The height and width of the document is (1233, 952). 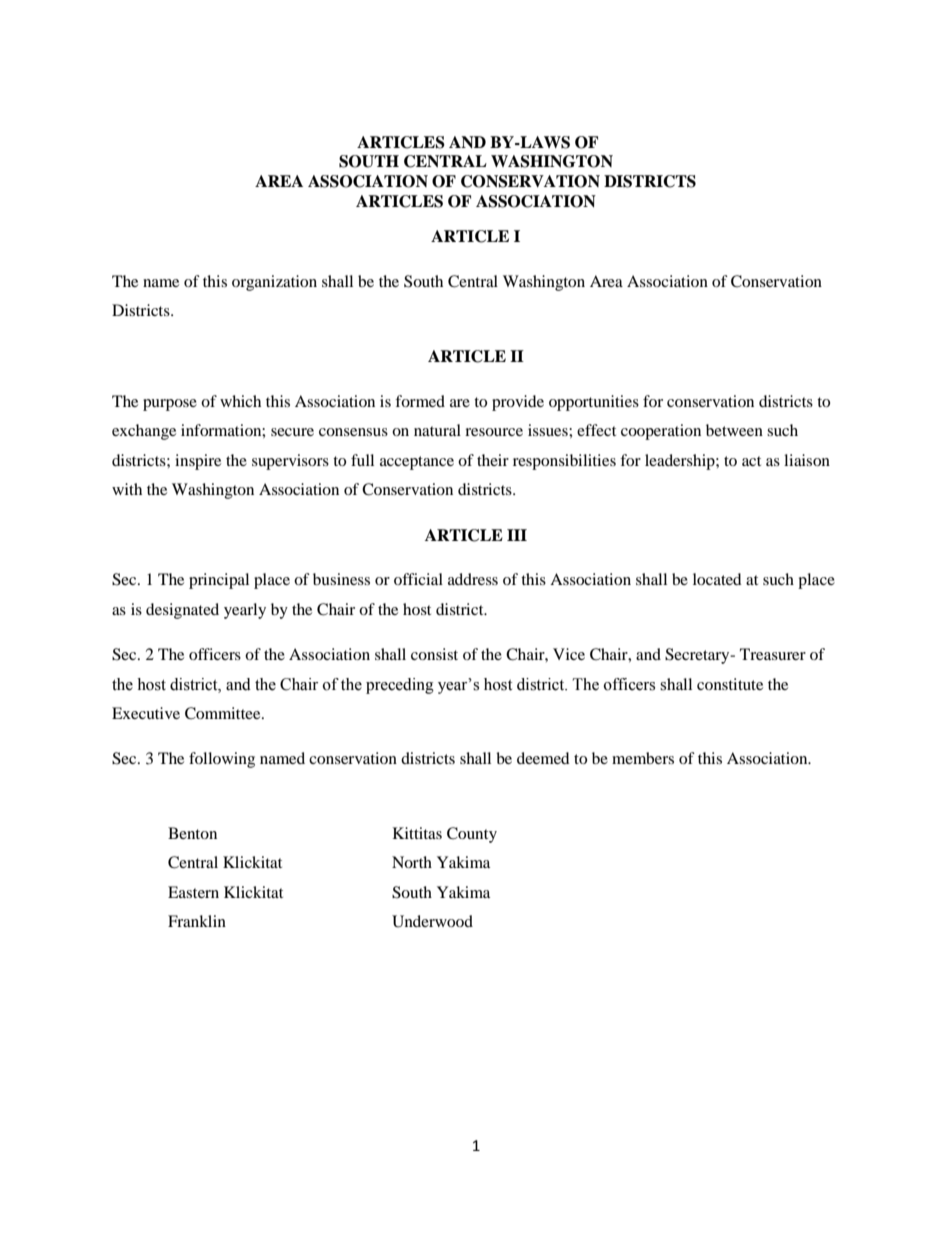 What do you see at coordinates (730, 684) in the document?
I see `constitute` at bounding box center [730, 684].
